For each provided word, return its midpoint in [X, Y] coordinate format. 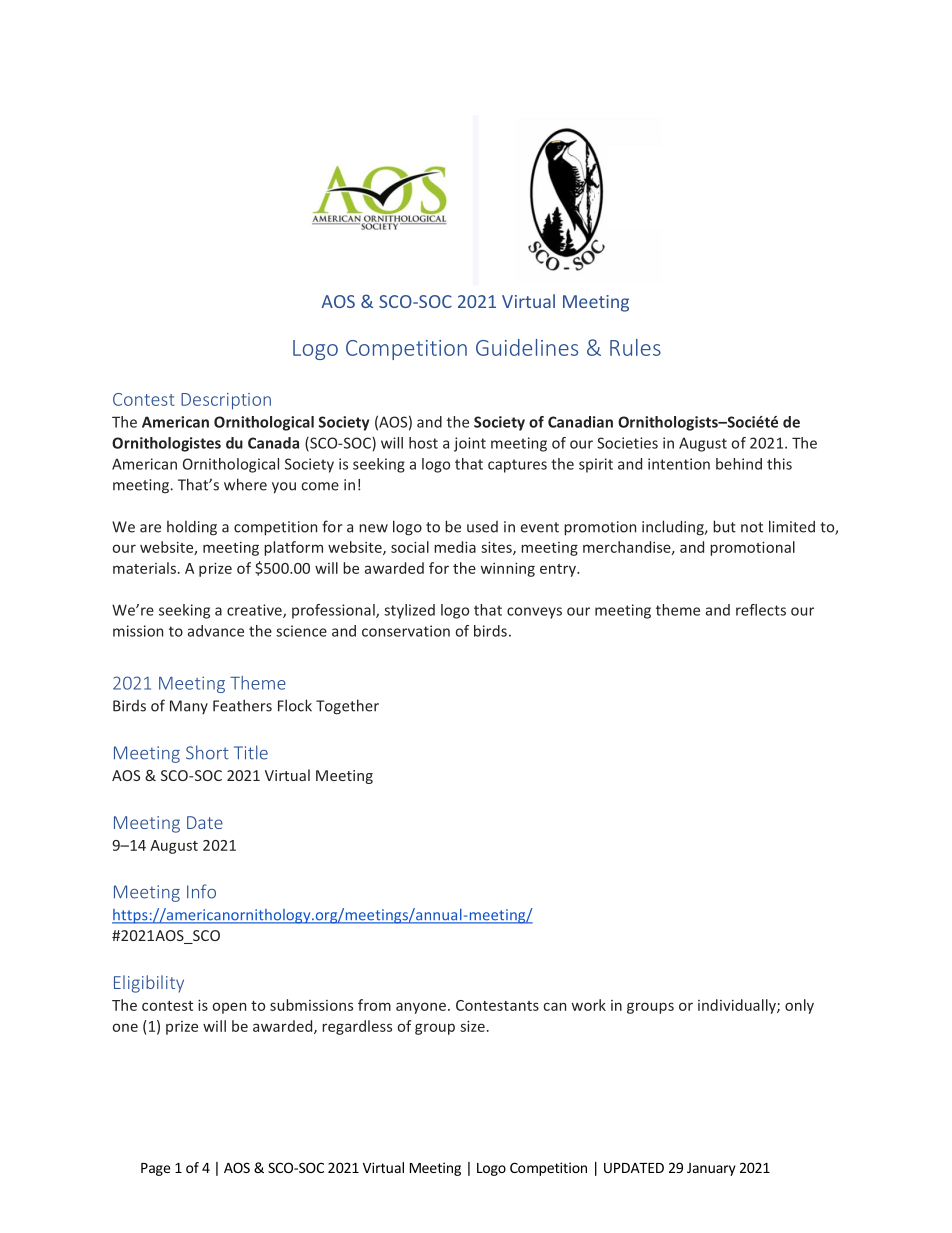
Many [189, 707]
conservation [406, 631]
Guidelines [527, 347]
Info [201, 891]
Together [347, 707]
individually [738, 1006]
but [724, 526]
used [482, 527]
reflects [761, 610]
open [229, 1008]
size [472, 1026]
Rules [635, 347]
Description [226, 401]
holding [192, 528]
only [799, 1006]
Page [155, 1169]
